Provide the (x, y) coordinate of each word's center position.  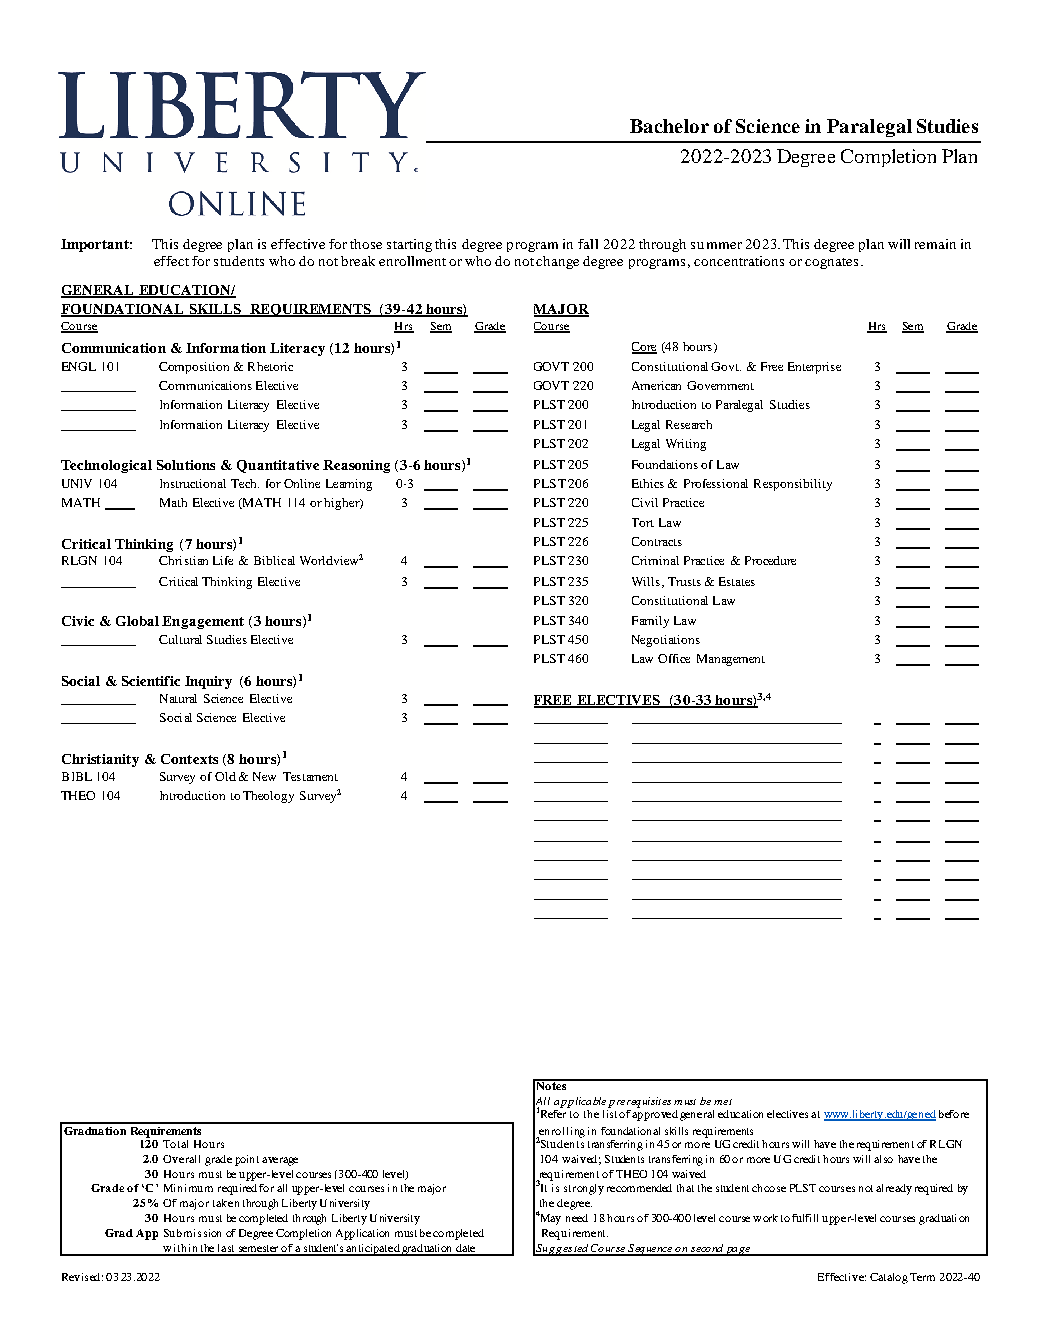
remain (935, 244)
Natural (178, 698)
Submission (192, 1233)
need (577, 1218)
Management (731, 660)
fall (588, 244)
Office (674, 658)
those (366, 244)
